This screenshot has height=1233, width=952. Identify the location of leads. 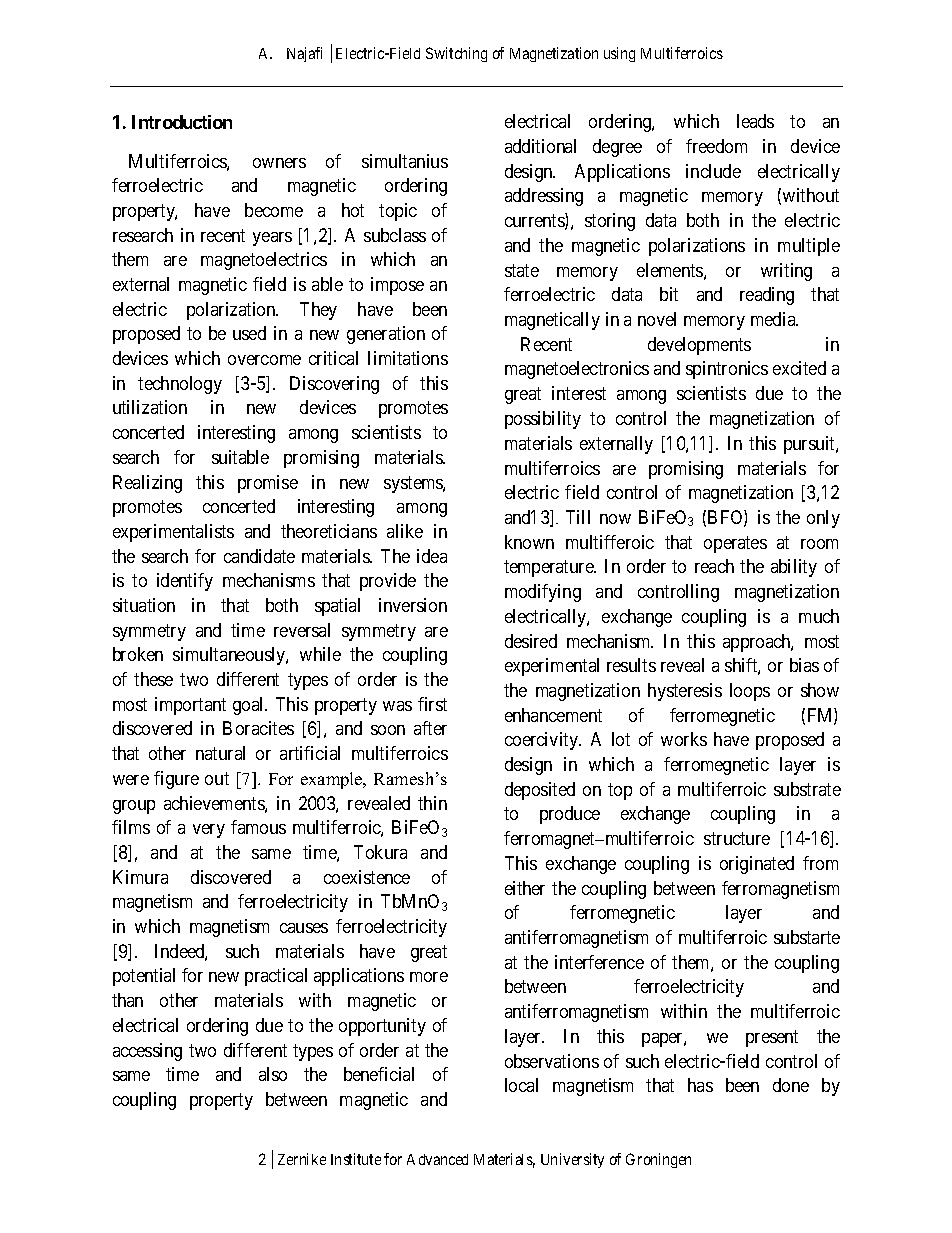
(755, 121).
